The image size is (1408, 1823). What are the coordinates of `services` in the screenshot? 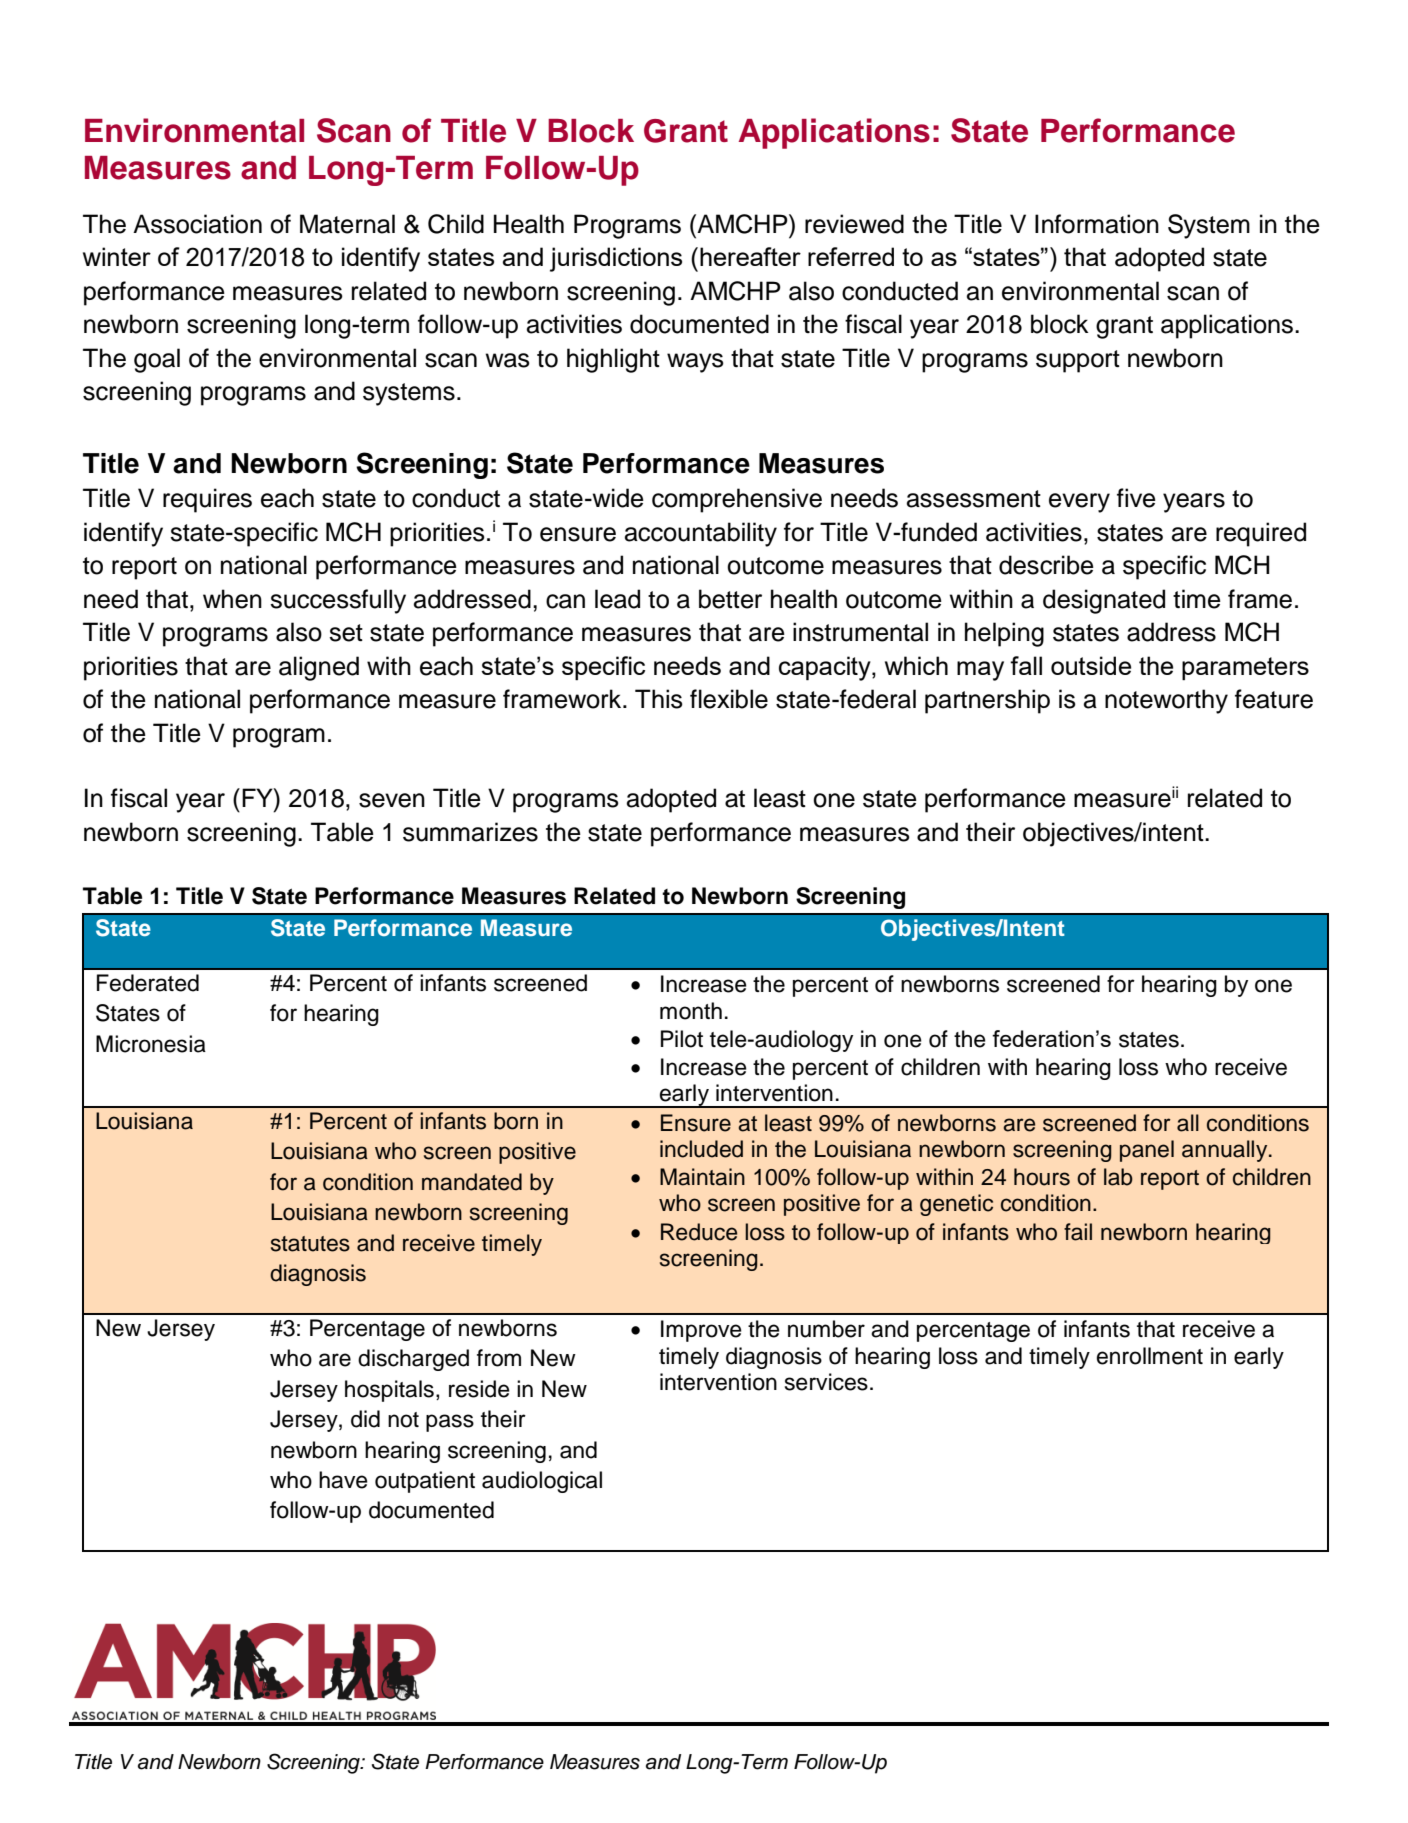 It's located at (826, 1382).
